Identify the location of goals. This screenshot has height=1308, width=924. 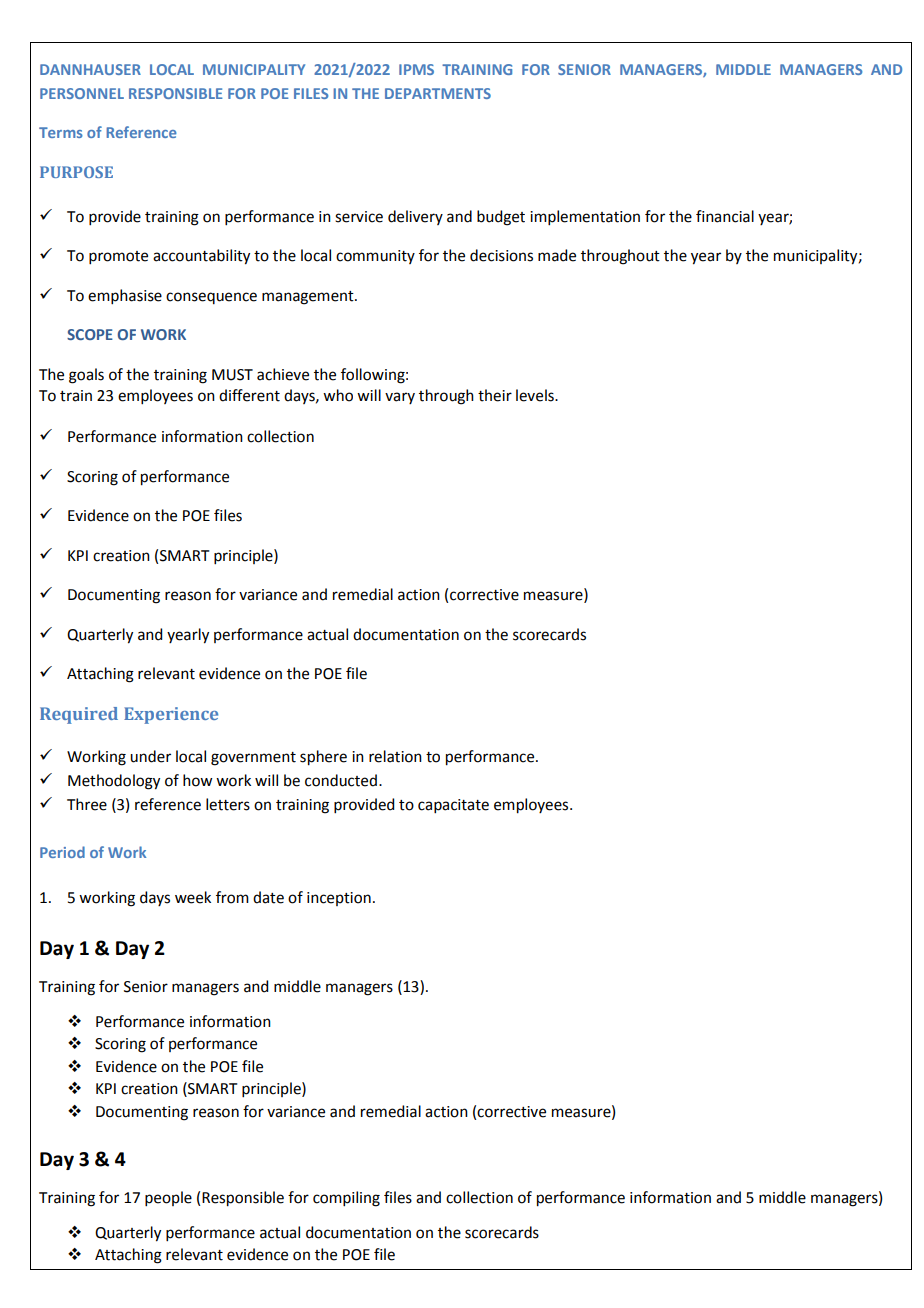
(86, 376).
